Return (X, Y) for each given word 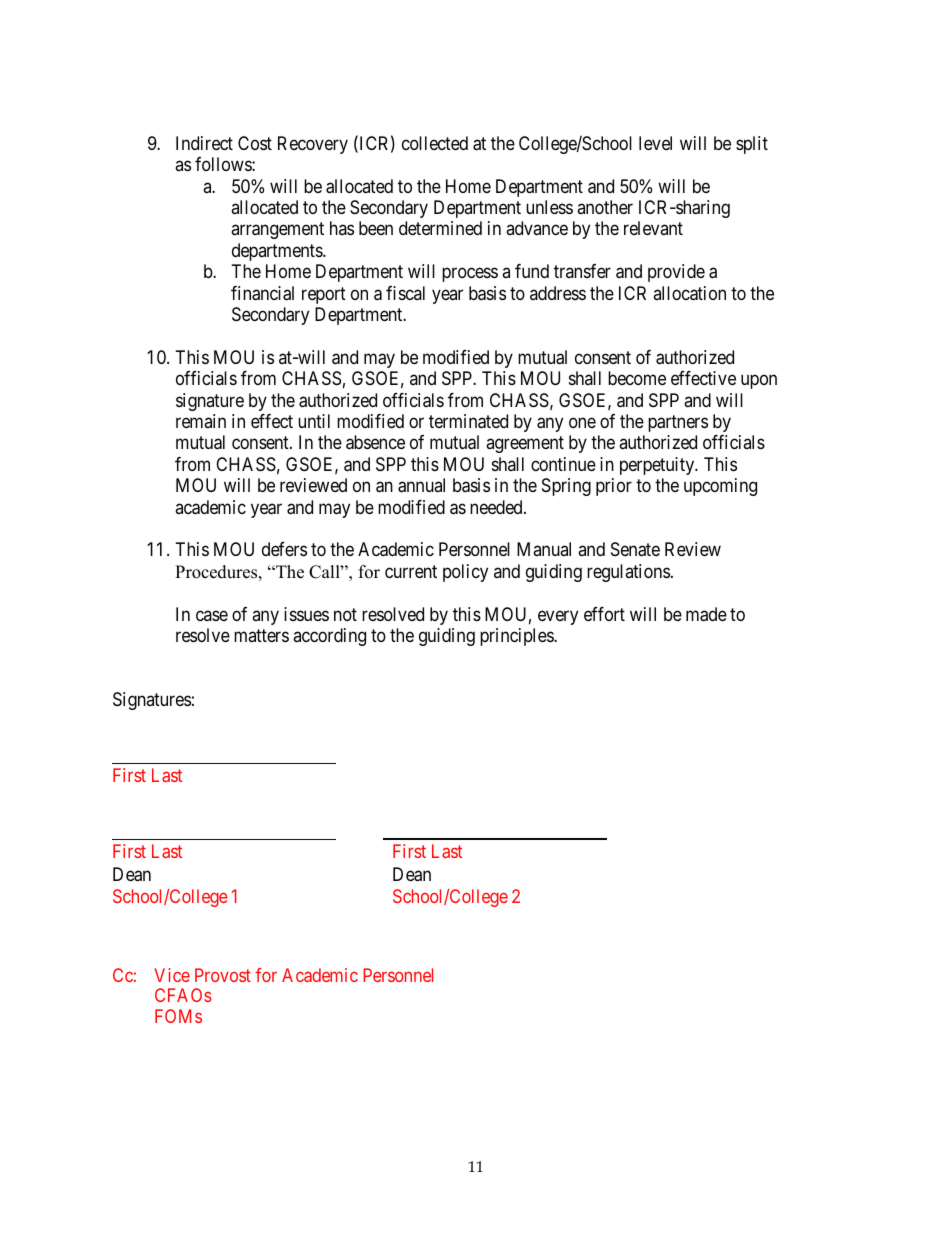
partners (678, 423)
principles (517, 637)
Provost (223, 975)
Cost (255, 143)
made (706, 614)
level (655, 143)
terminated (468, 421)
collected (435, 143)
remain (201, 421)
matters (261, 635)
